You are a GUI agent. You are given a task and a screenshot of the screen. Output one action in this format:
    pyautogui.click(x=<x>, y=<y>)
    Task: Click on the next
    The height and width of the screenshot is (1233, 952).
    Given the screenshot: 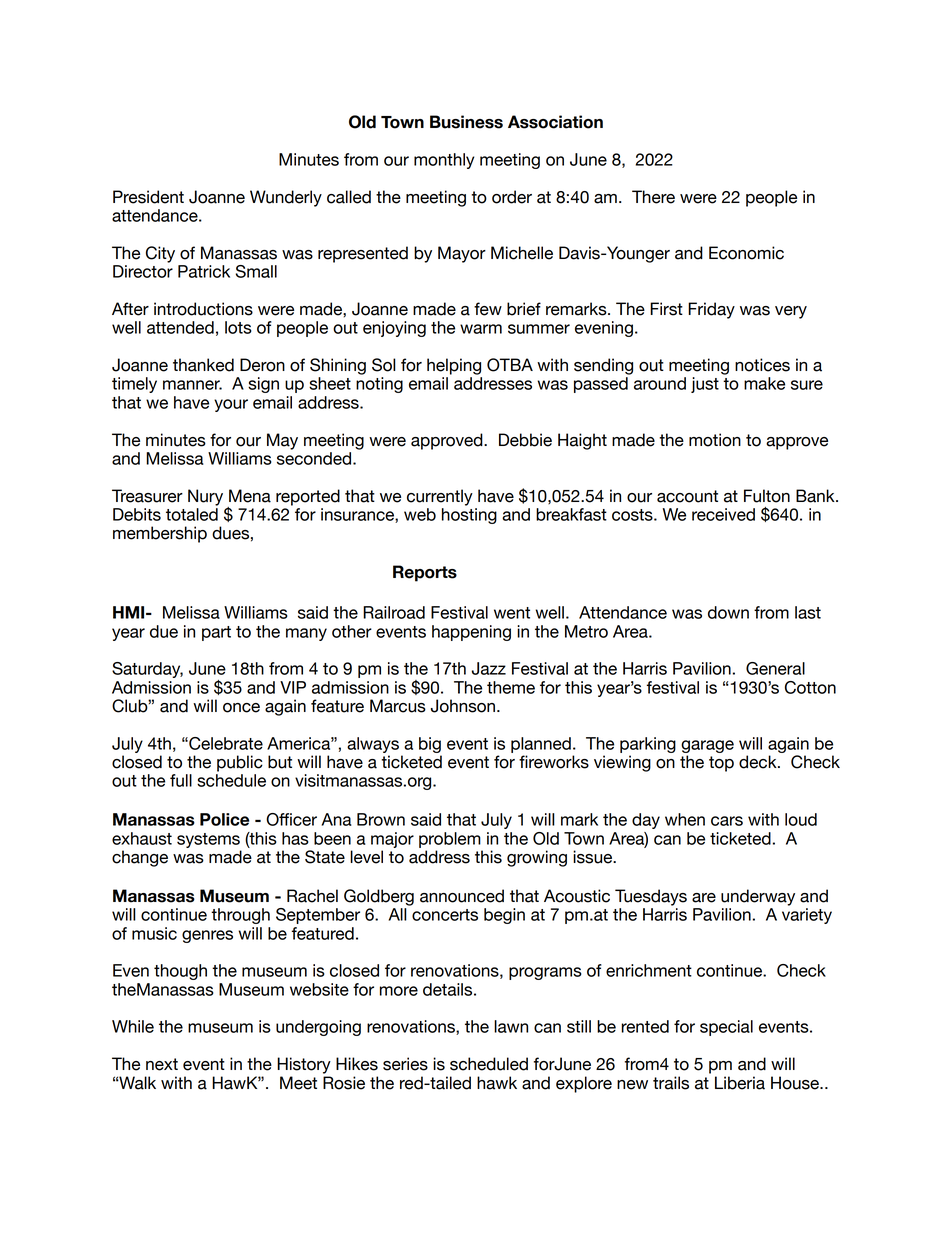 What is the action you would take?
    pyautogui.click(x=162, y=1064)
